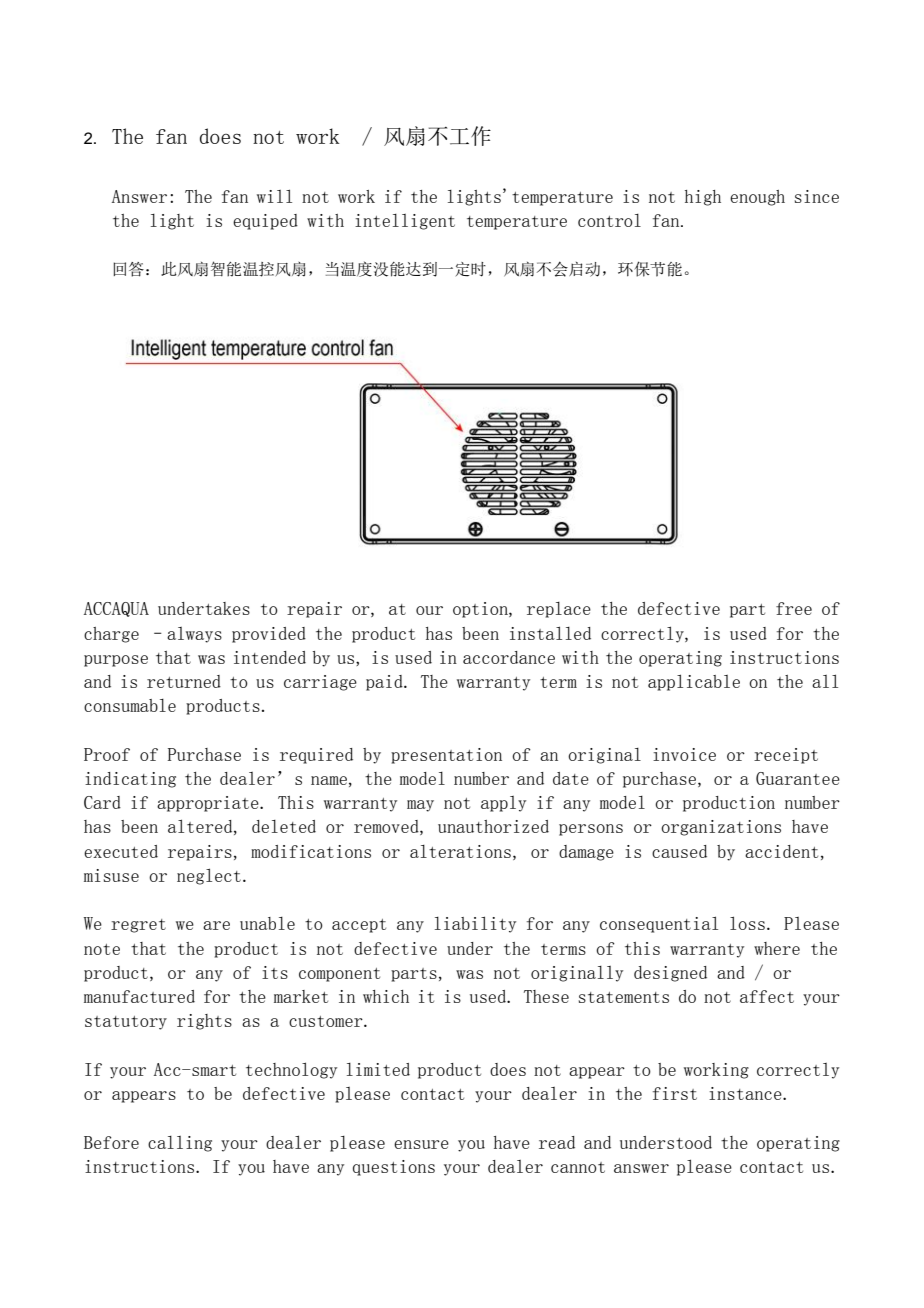 The height and width of the document is (1308, 924). What do you see at coordinates (180, 1144) in the document?
I see `calling` at bounding box center [180, 1144].
